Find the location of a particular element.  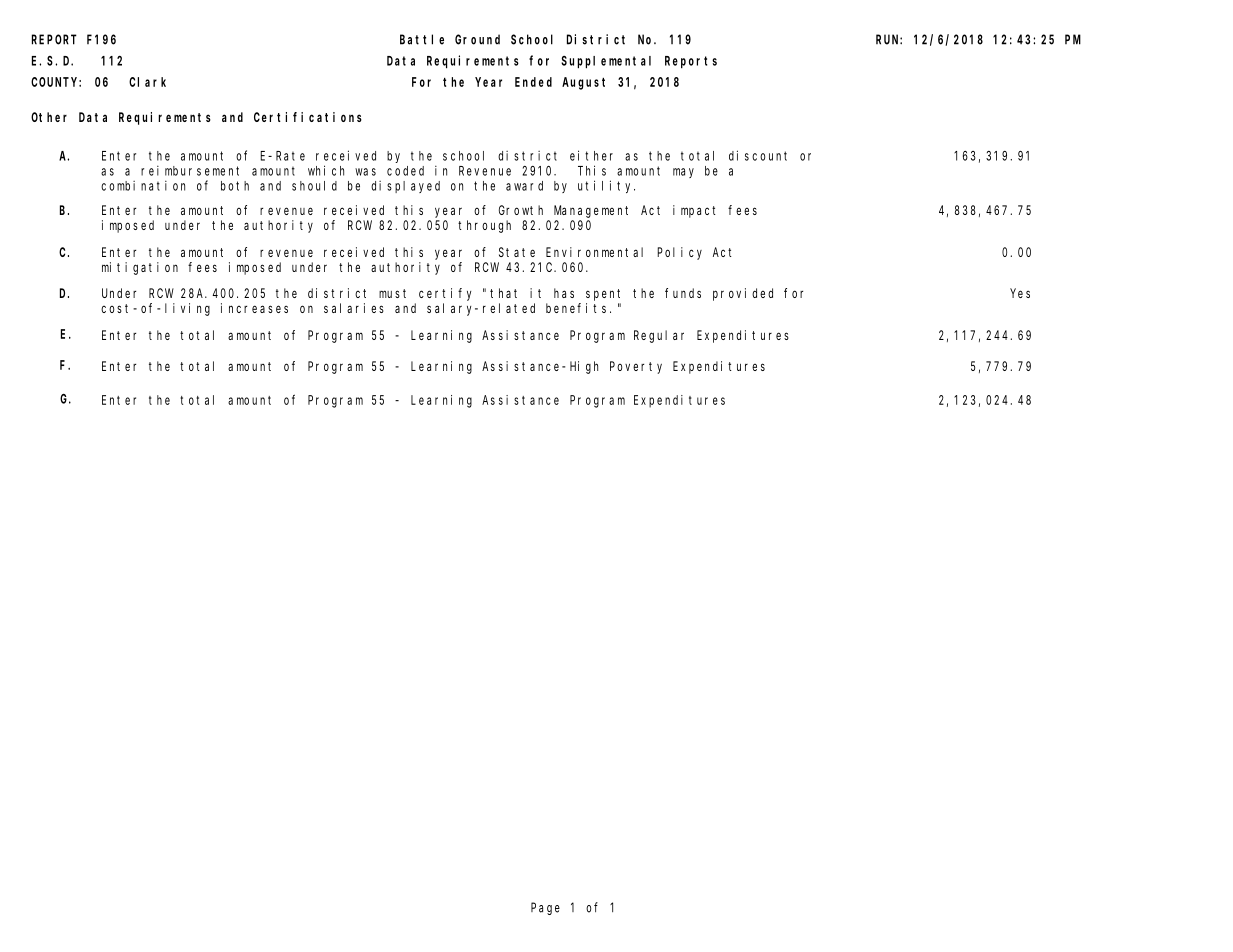

salaries is located at coordinates (354, 308).
